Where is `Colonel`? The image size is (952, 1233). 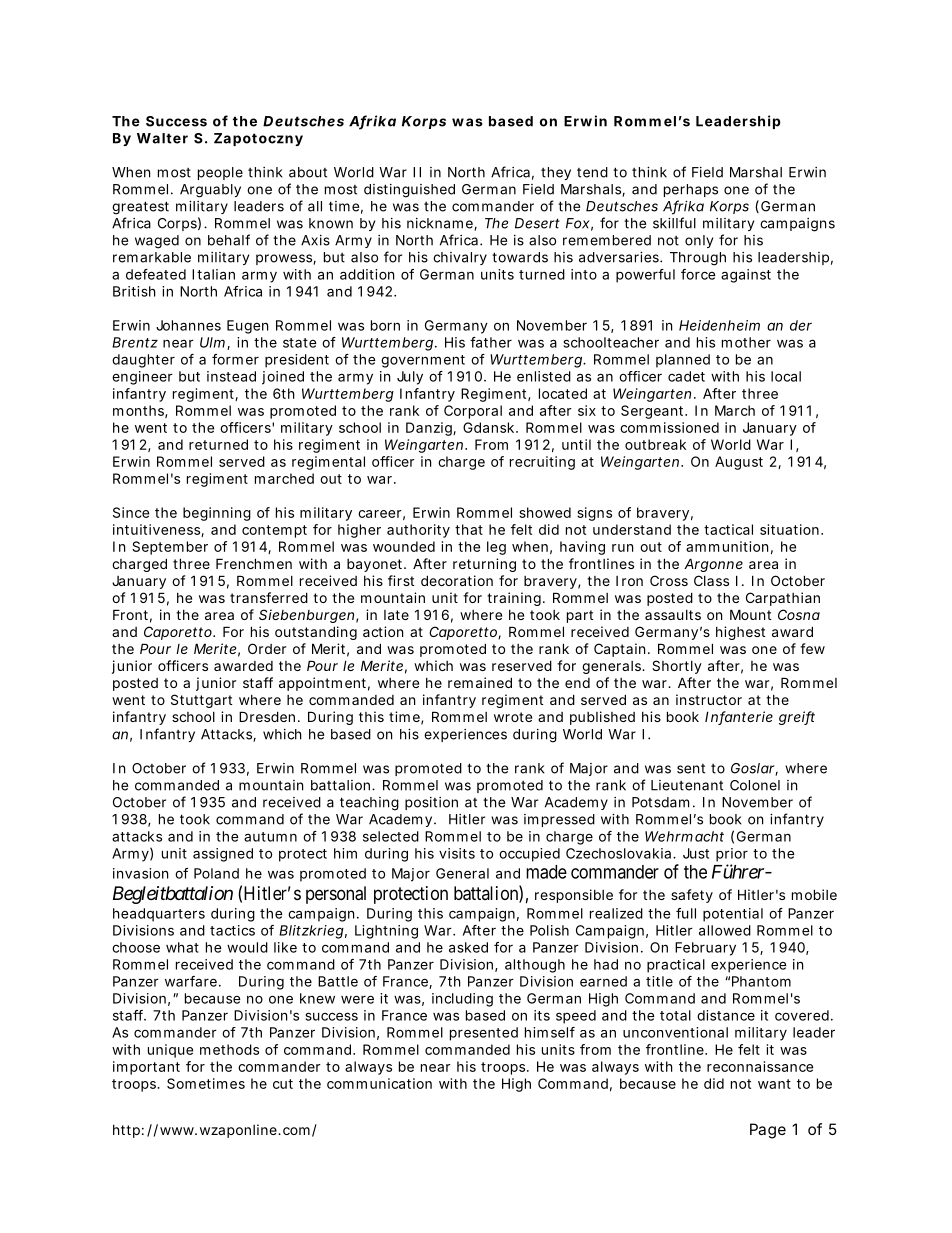
Colonel is located at coordinates (755, 785).
